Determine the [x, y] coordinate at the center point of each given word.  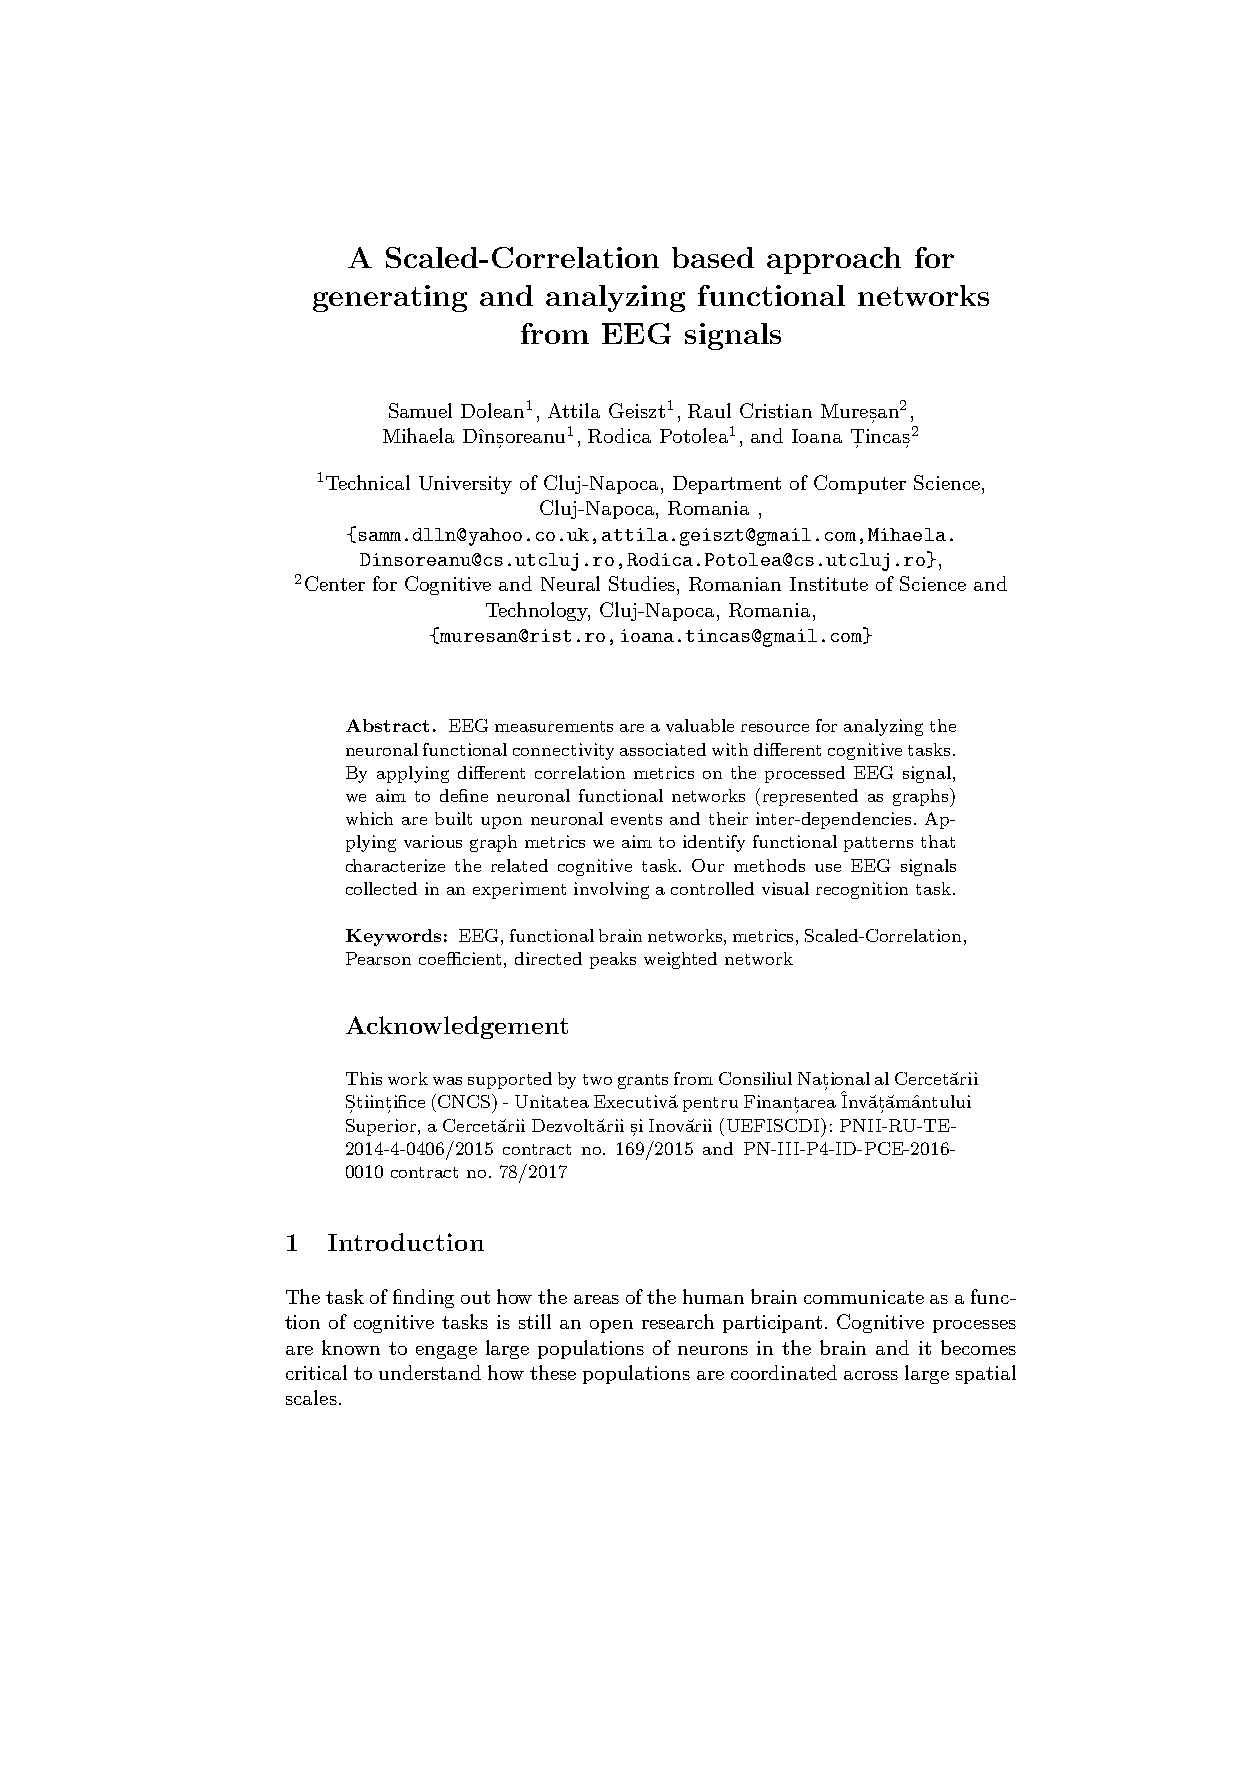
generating [390, 298]
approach [834, 260]
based [713, 257]
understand [430, 1372]
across [871, 1375]
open [611, 1326]
